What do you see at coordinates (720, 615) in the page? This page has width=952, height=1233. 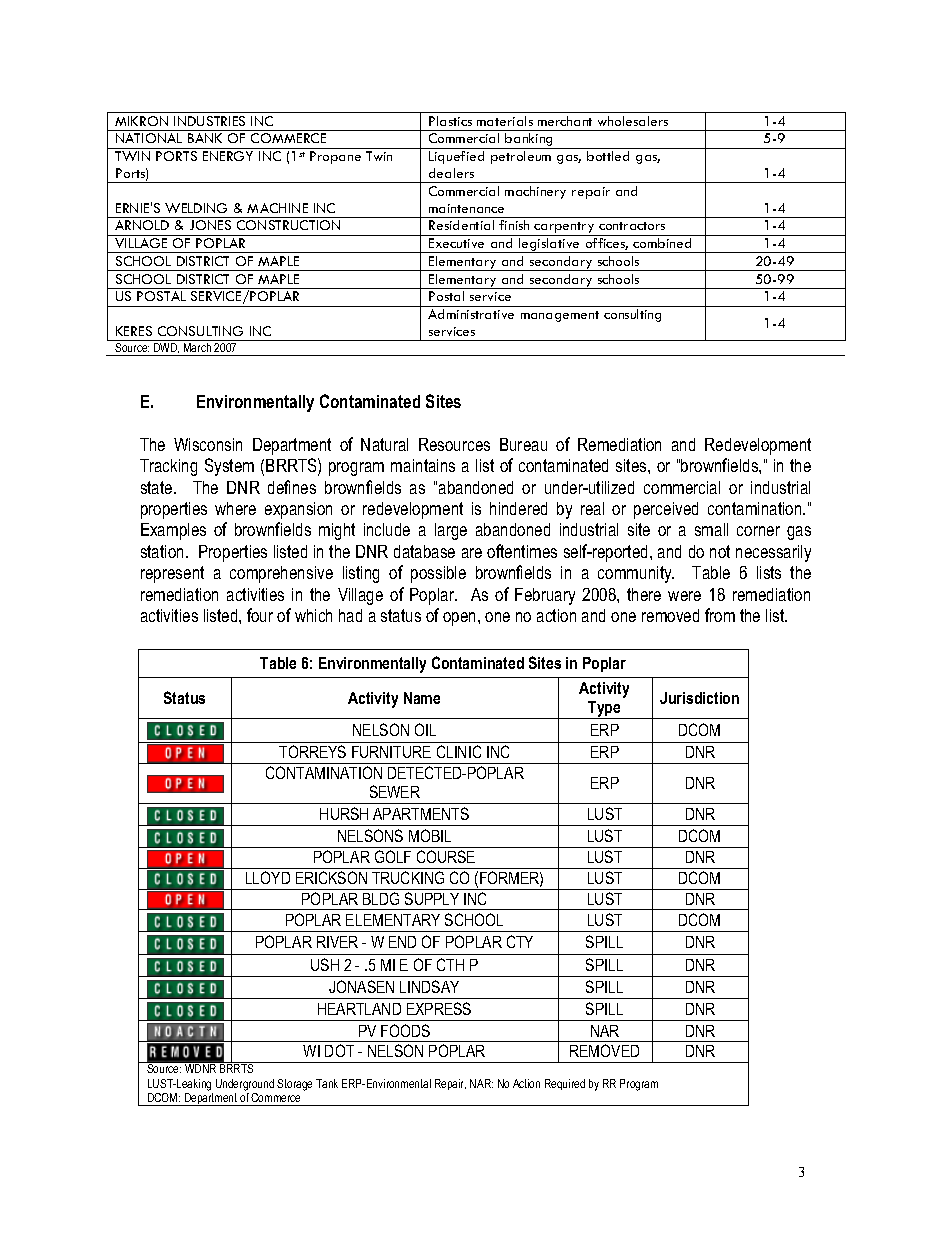 I see `from` at bounding box center [720, 615].
